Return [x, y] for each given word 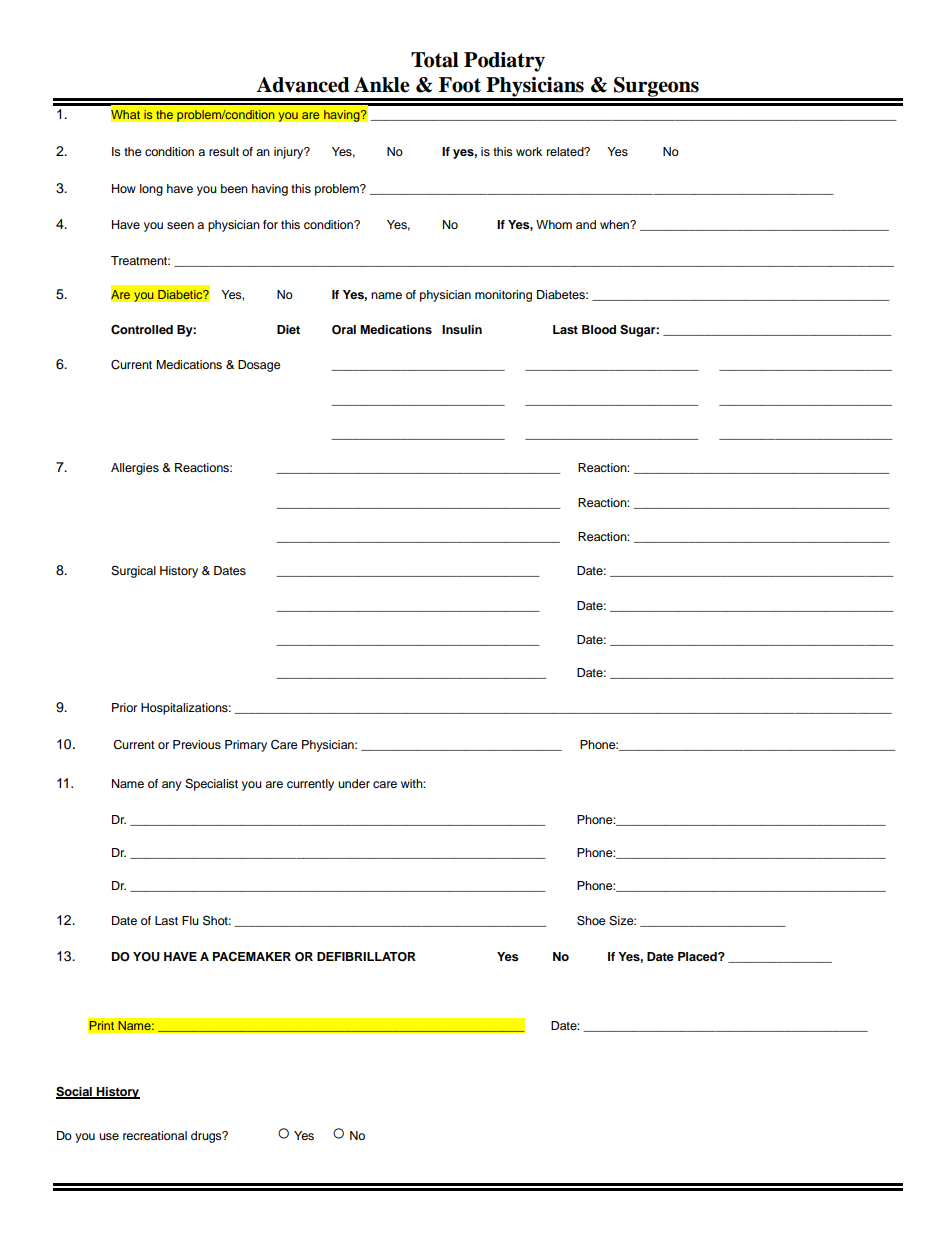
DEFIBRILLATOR [366, 957]
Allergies [135, 469]
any [172, 786]
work [529, 151]
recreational [155, 1135]
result [224, 151]
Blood [599, 329]
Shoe [591, 920]
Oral [344, 330]
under [354, 783]
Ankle [382, 85]
